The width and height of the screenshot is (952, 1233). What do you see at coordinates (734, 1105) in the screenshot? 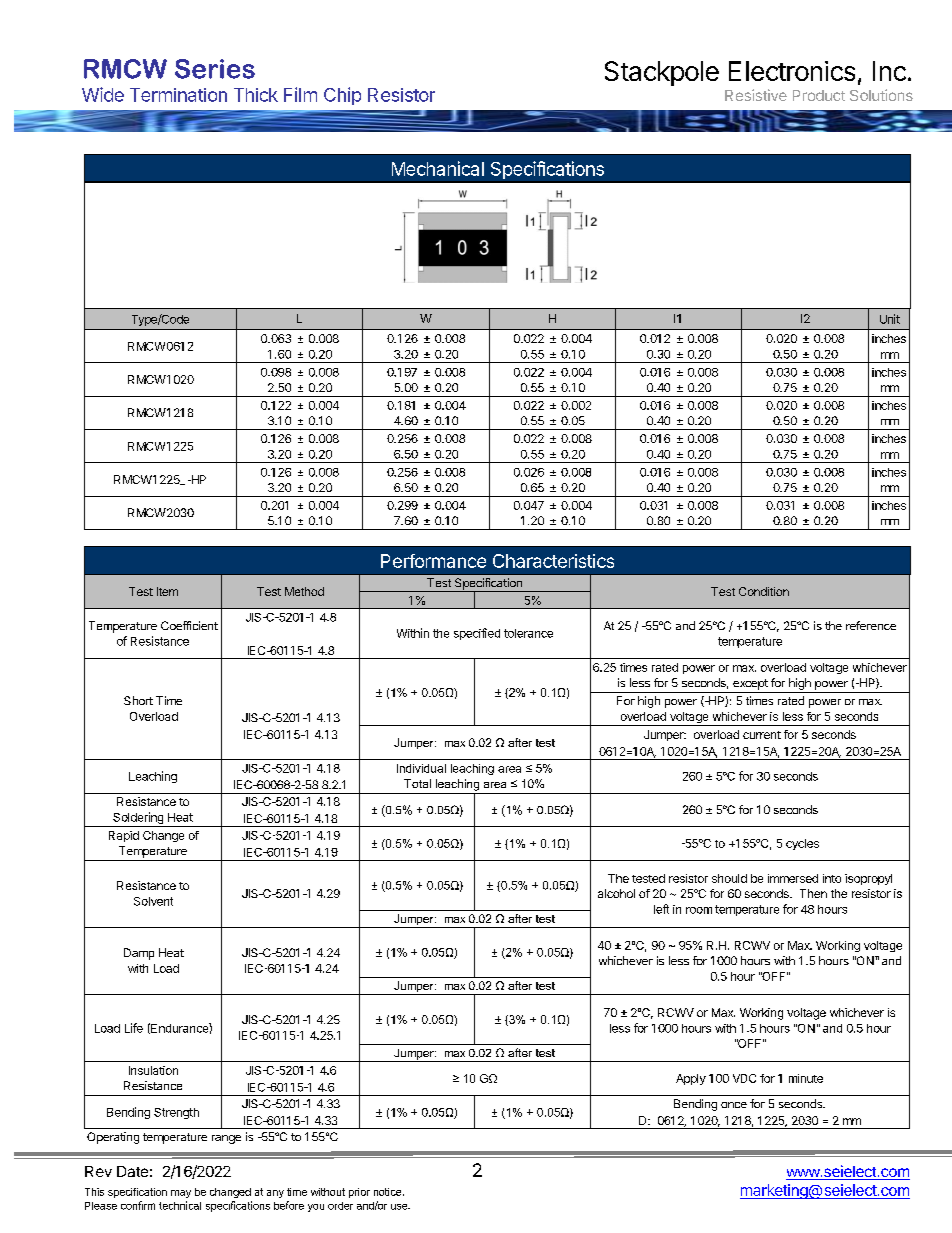
I see `once` at bounding box center [734, 1105].
